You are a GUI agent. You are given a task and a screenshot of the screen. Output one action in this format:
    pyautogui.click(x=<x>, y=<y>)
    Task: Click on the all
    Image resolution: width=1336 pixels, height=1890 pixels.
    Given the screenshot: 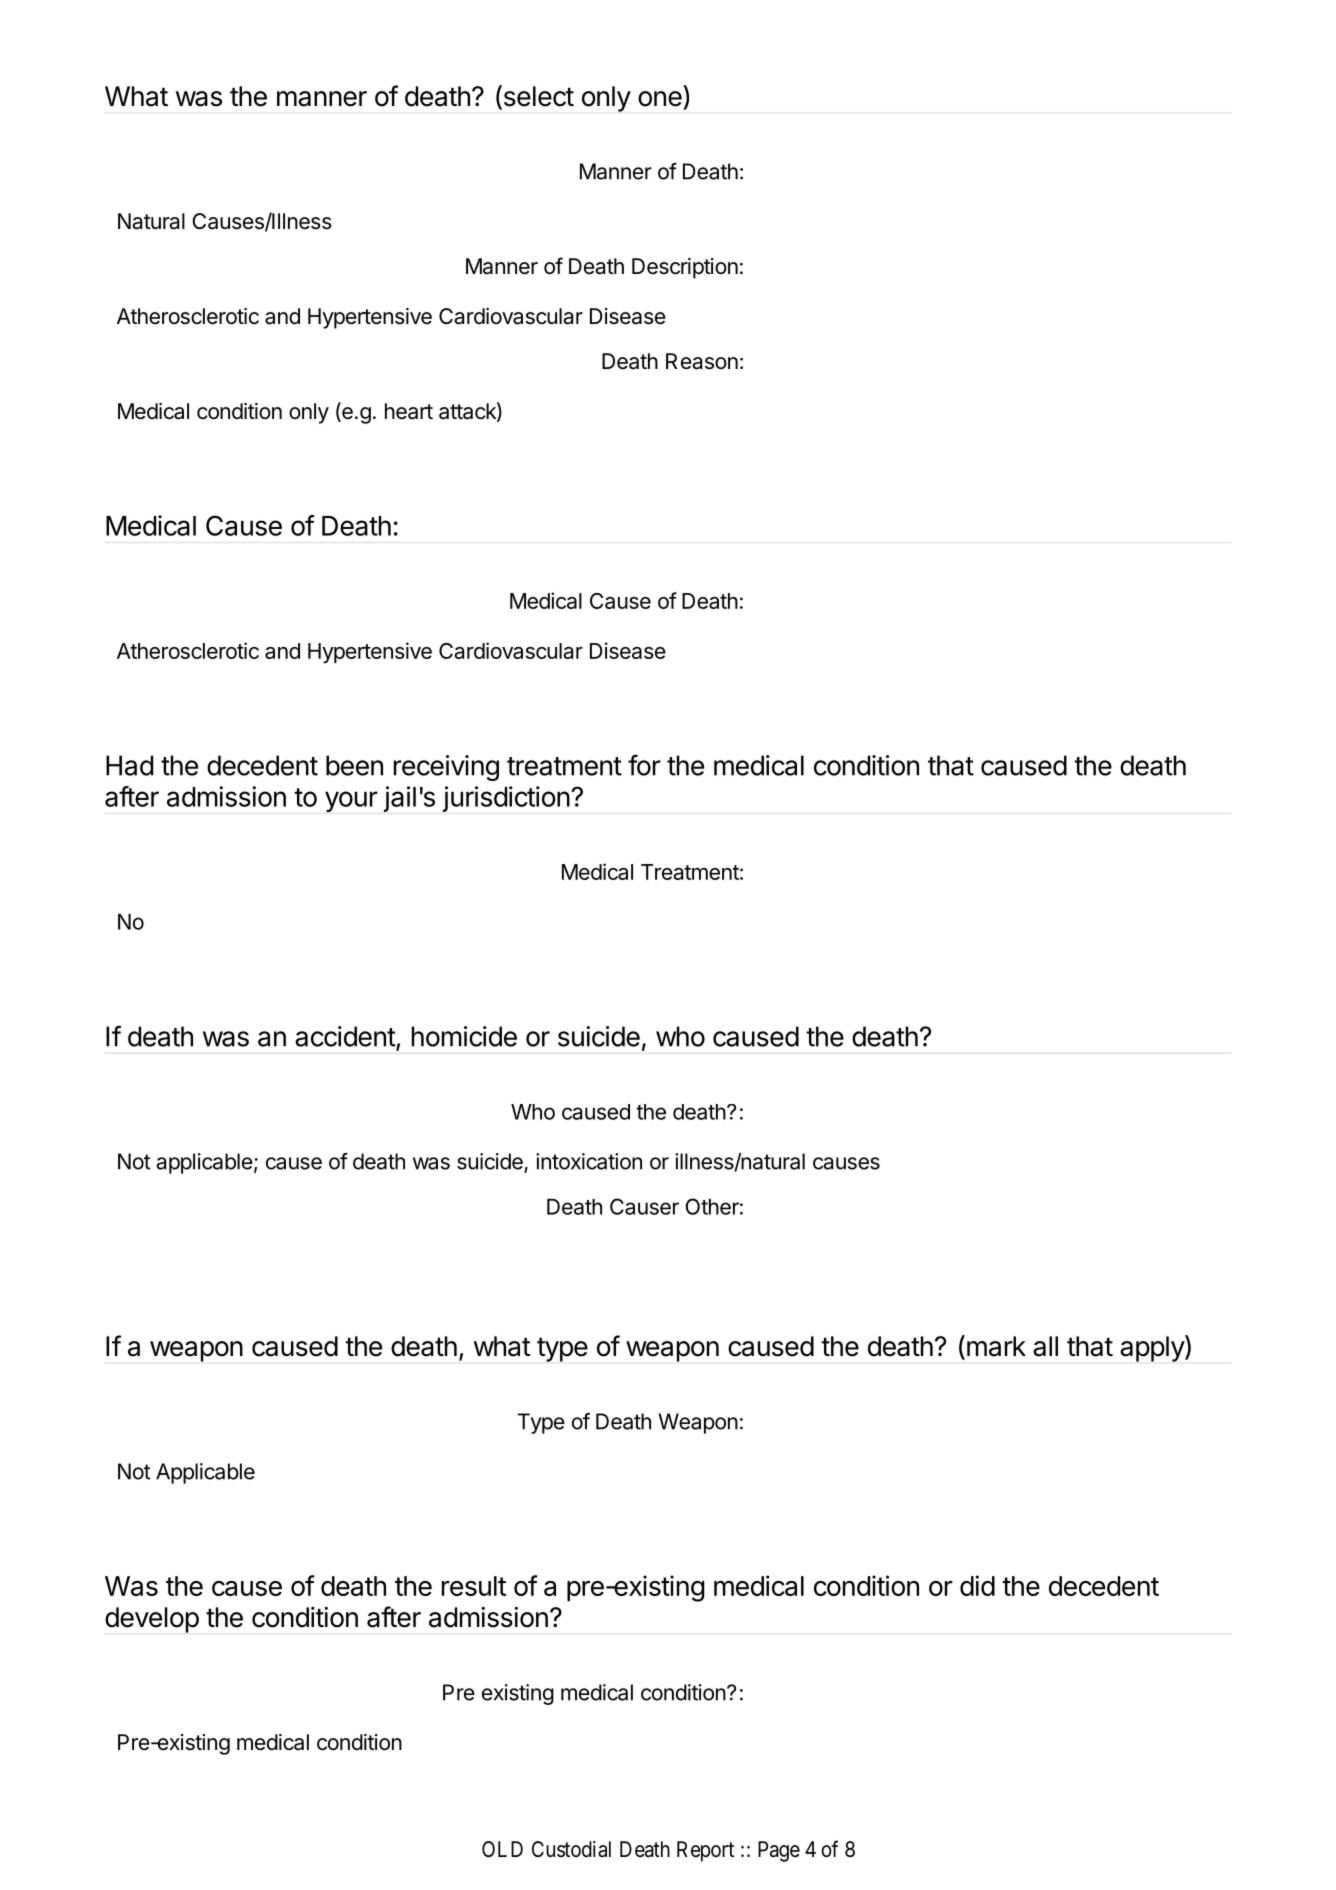 What is the action you would take?
    pyautogui.click(x=1045, y=1346)
